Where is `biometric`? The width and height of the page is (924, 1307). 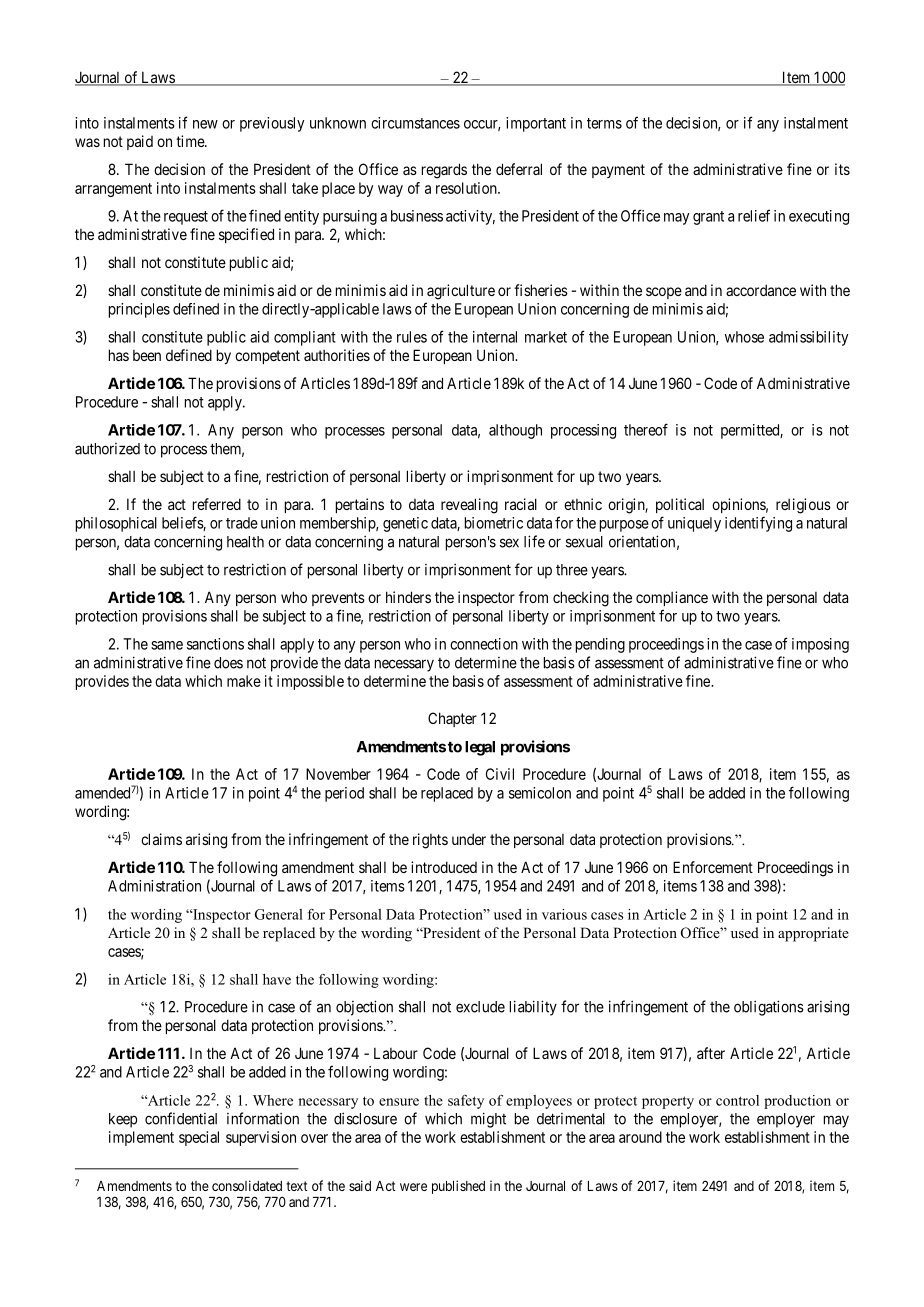
biometric is located at coordinates (494, 523).
